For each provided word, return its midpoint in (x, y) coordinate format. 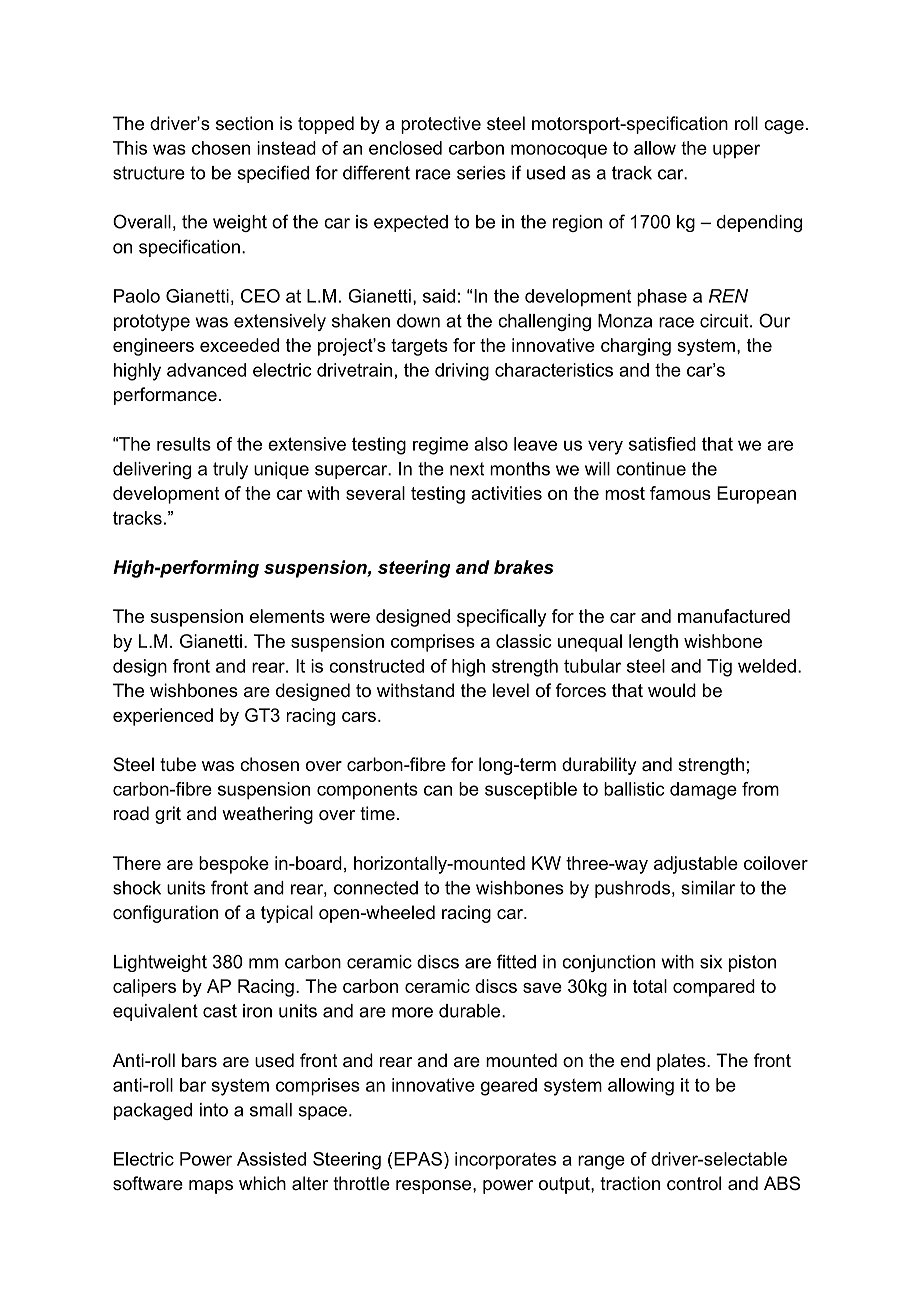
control (694, 1183)
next (467, 469)
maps (211, 1187)
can (438, 790)
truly (230, 470)
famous (680, 493)
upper (736, 151)
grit (168, 815)
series (481, 173)
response (435, 1187)
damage (703, 791)
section (244, 123)
